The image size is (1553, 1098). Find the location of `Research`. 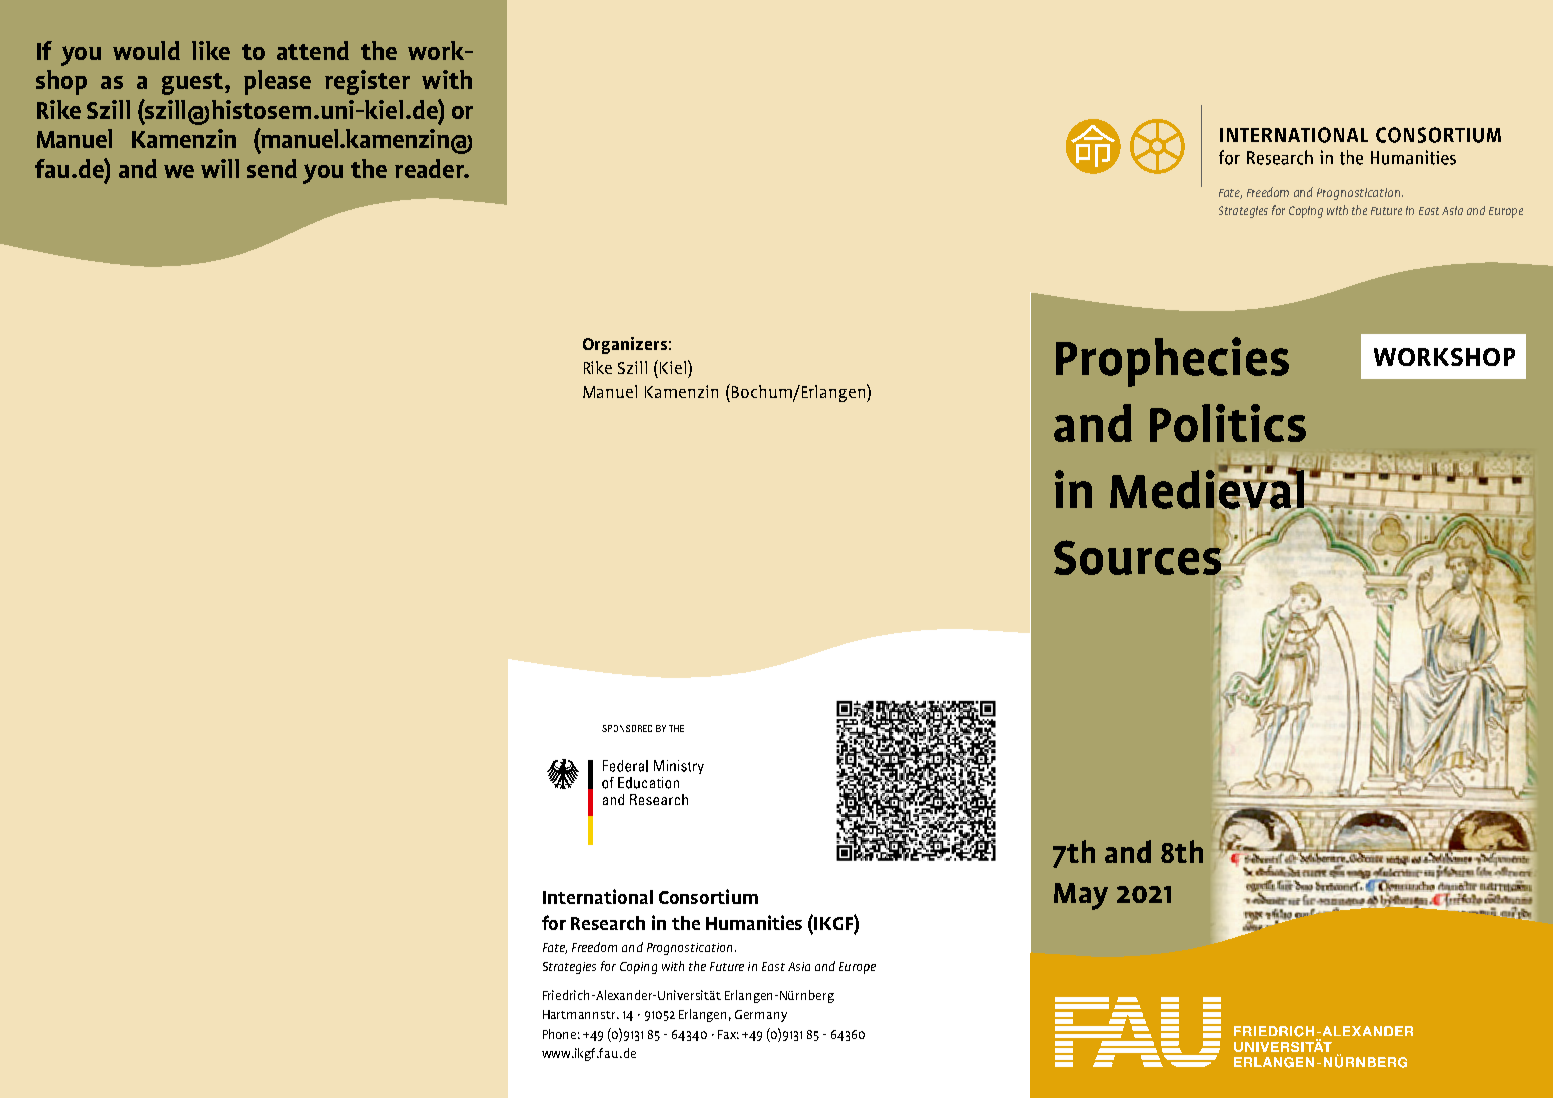

Research is located at coordinates (608, 923).
